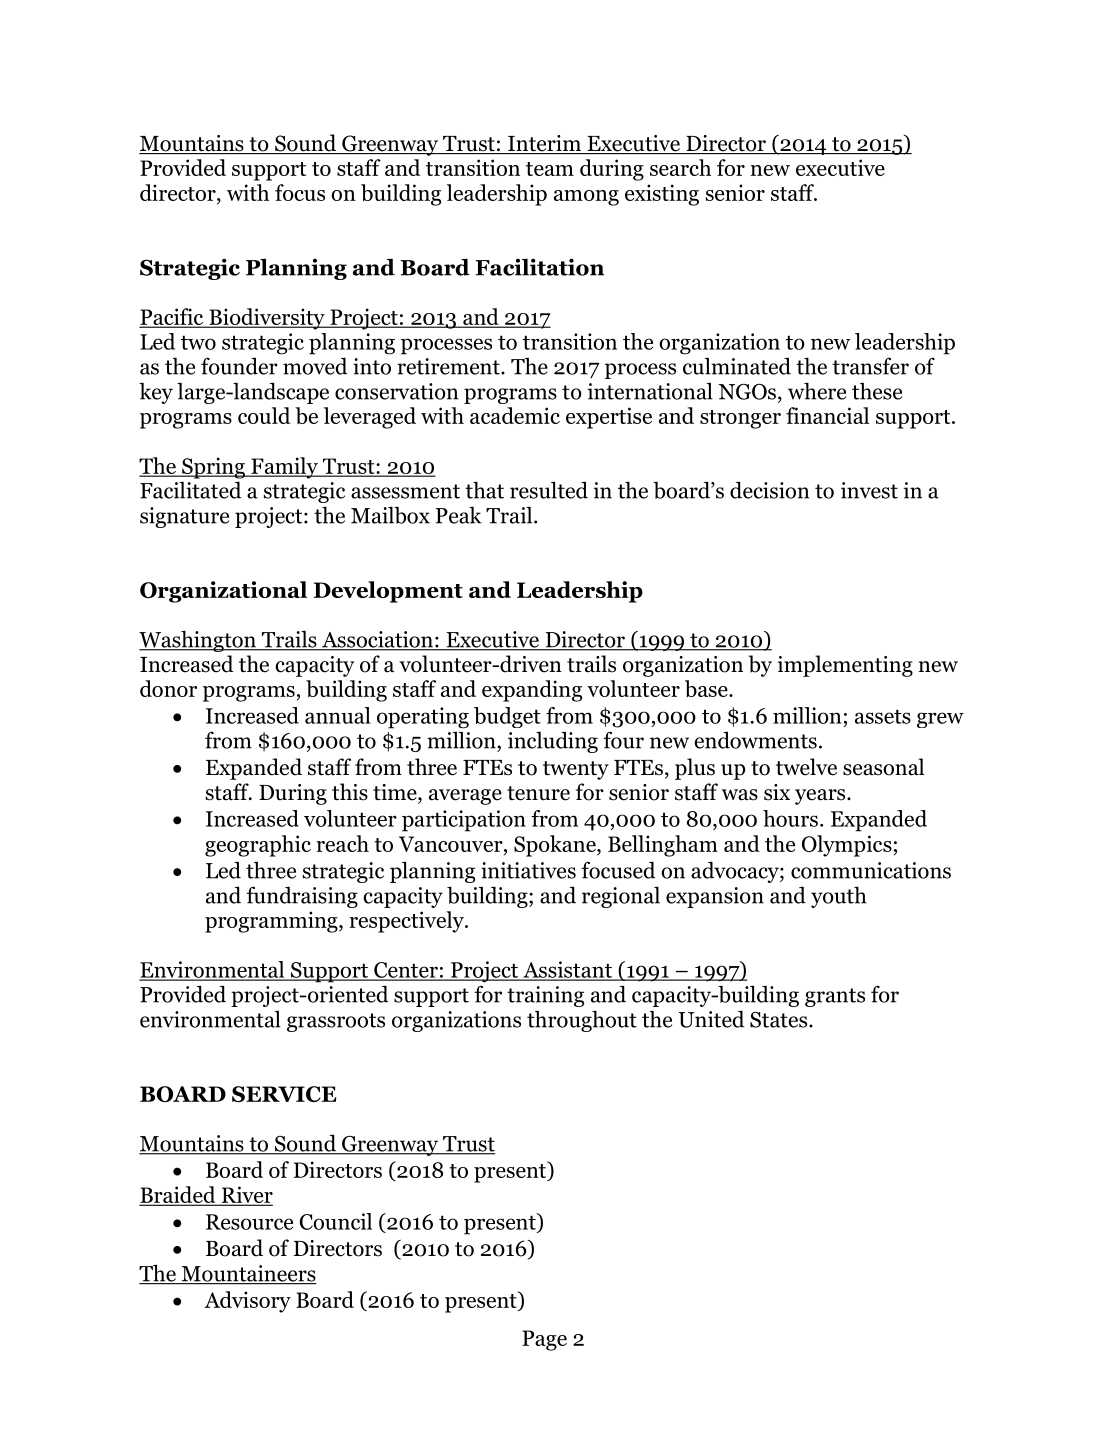 The width and height of the document is (1114, 1441). What do you see at coordinates (267, 319) in the document?
I see `Biodiversity` at bounding box center [267, 319].
